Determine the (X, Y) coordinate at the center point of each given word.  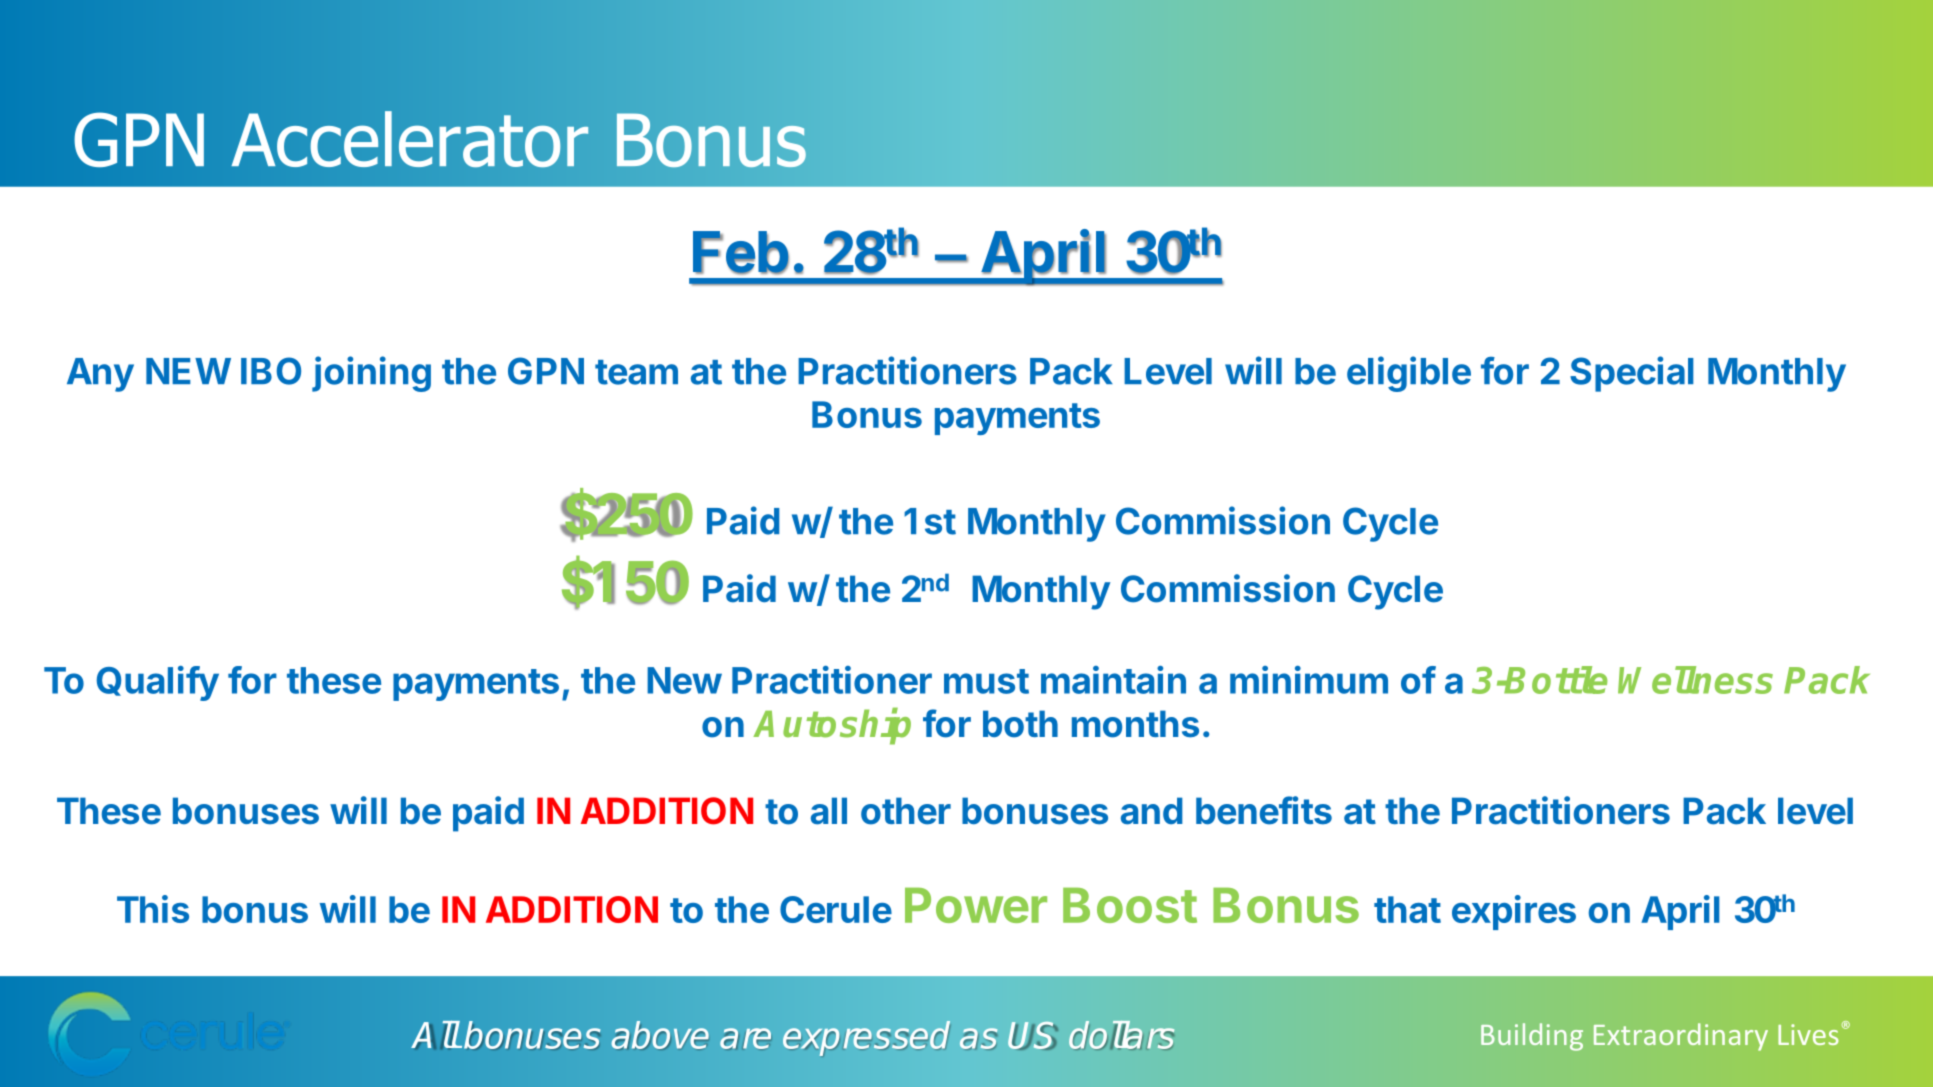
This (153, 909)
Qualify (158, 683)
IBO (271, 371)
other (906, 811)
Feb (741, 253)
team (636, 372)
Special (1632, 374)
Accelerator (410, 139)
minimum (1309, 680)
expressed (866, 1038)
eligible (1409, 374)
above (660, 1035)
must (986, 681)
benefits (1264, 810)
